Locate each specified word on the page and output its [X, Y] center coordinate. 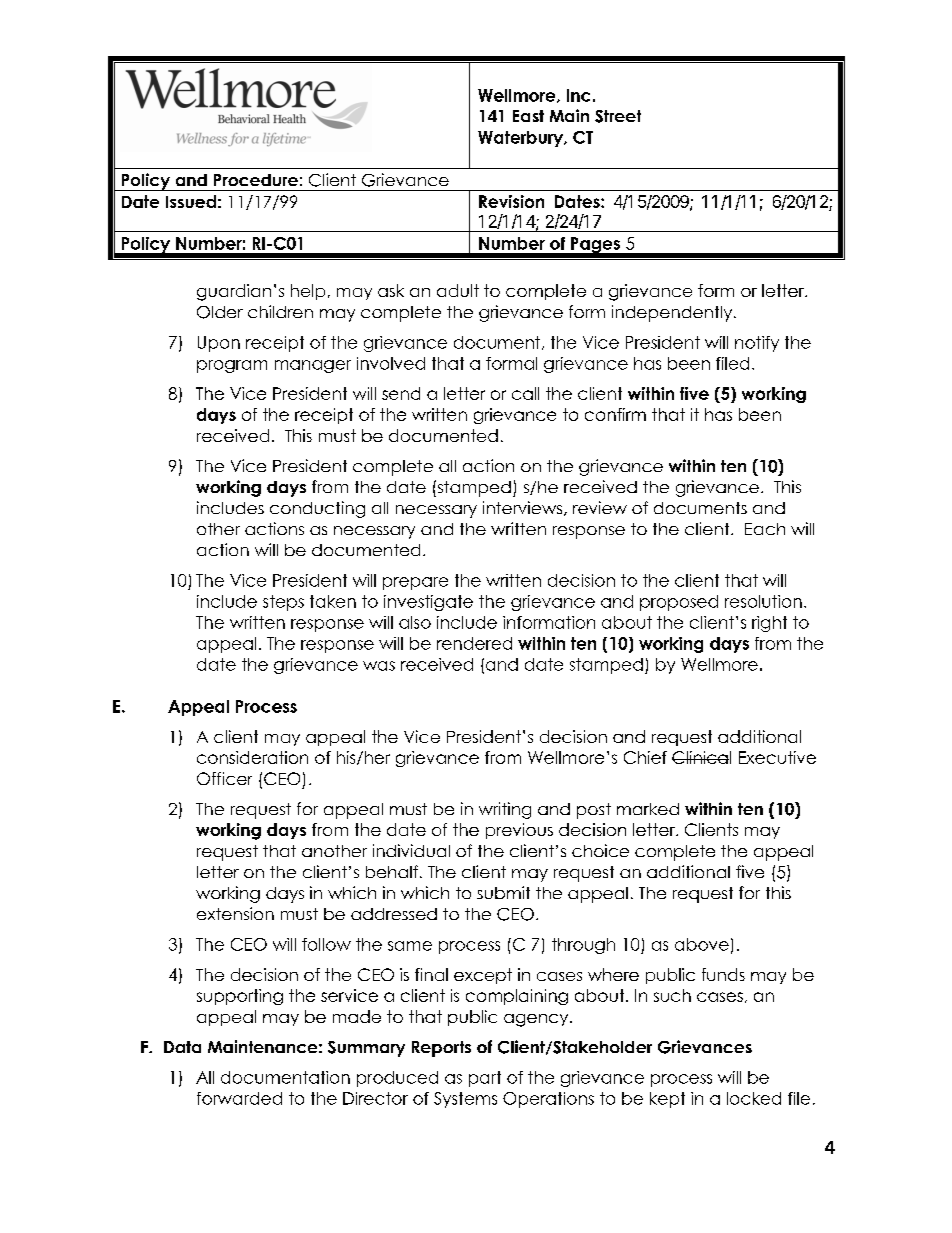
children [280, 311]
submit [503, 892]
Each [765, 529]
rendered [474, 643]
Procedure [256, 180]
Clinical [701, 757]
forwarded [239, 1098]
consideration [252, 757]
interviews [524, 508]
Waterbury [521, 139]
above [702, 944]
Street [618, 116]
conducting [317, 509]
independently [673, 313]
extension [235, 913]
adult [458, 290]
